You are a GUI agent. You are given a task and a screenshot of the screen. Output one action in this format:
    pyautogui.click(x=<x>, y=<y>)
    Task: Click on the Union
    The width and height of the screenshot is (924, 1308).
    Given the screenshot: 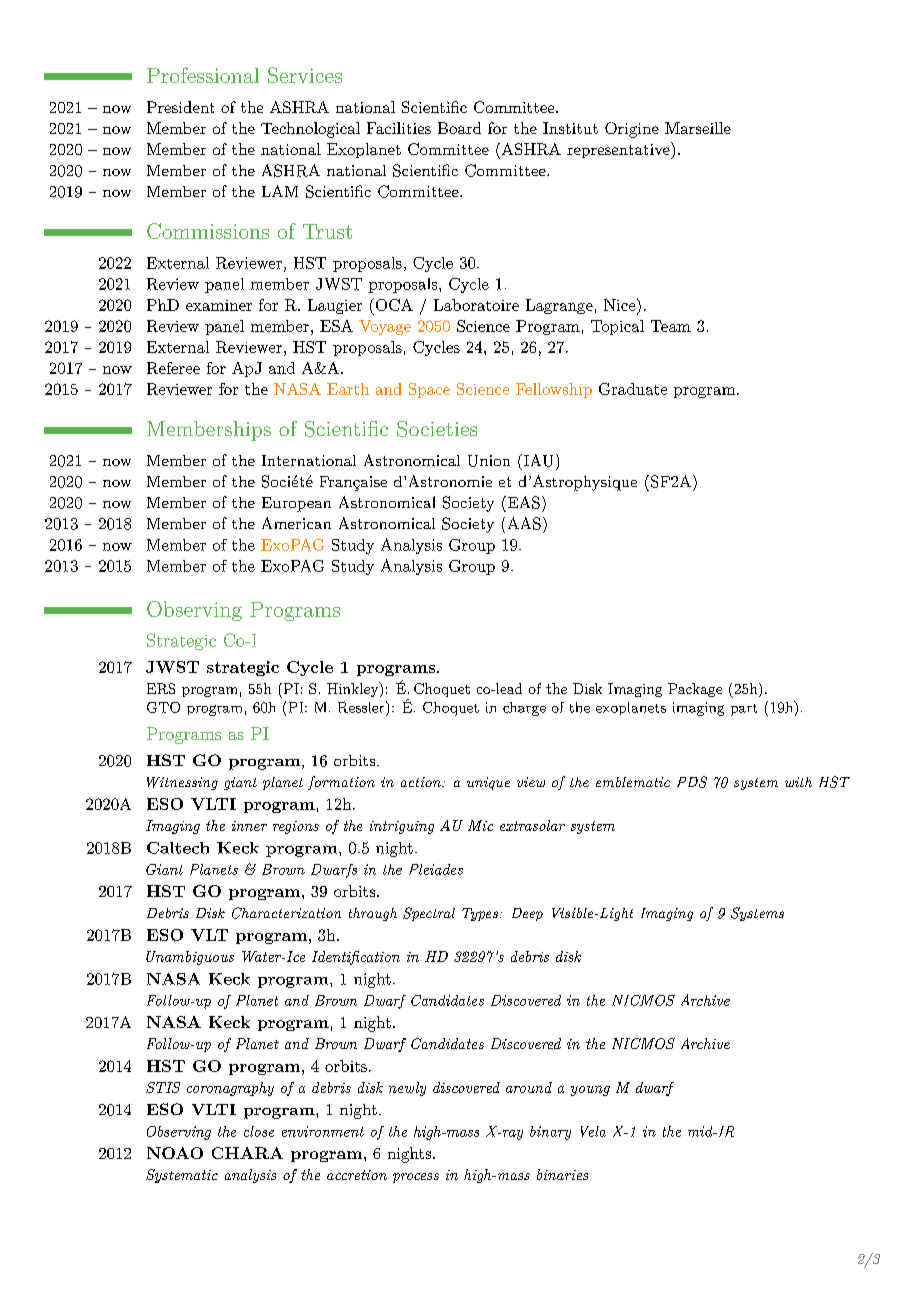 What is the action you would take?
    pyautogui.click(x=489, y=461)
